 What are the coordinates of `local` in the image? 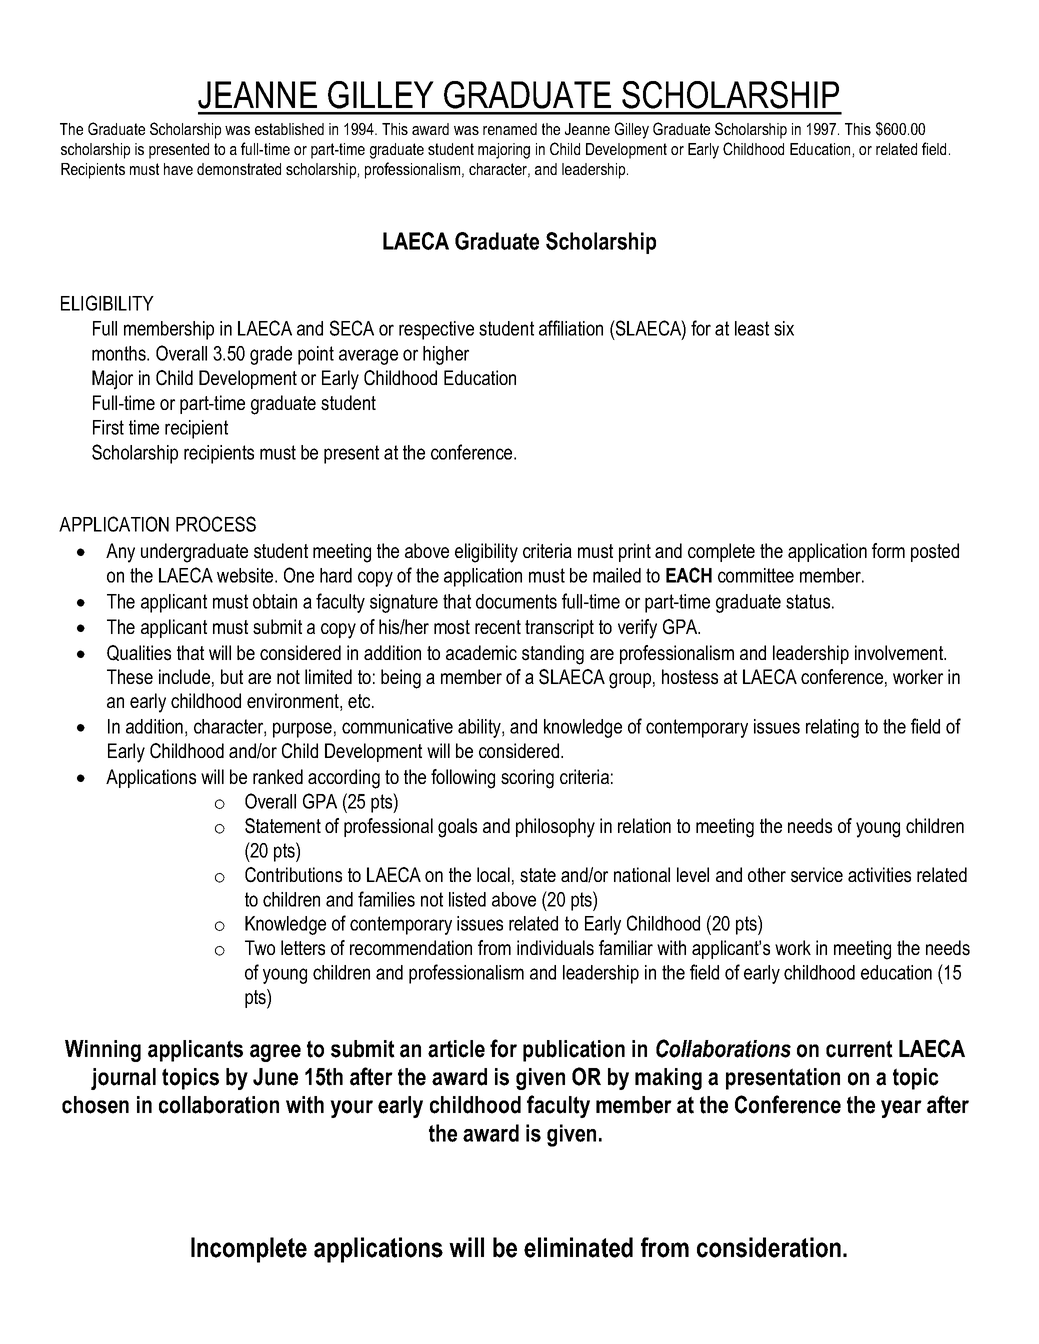 It's located at (493, 874).
